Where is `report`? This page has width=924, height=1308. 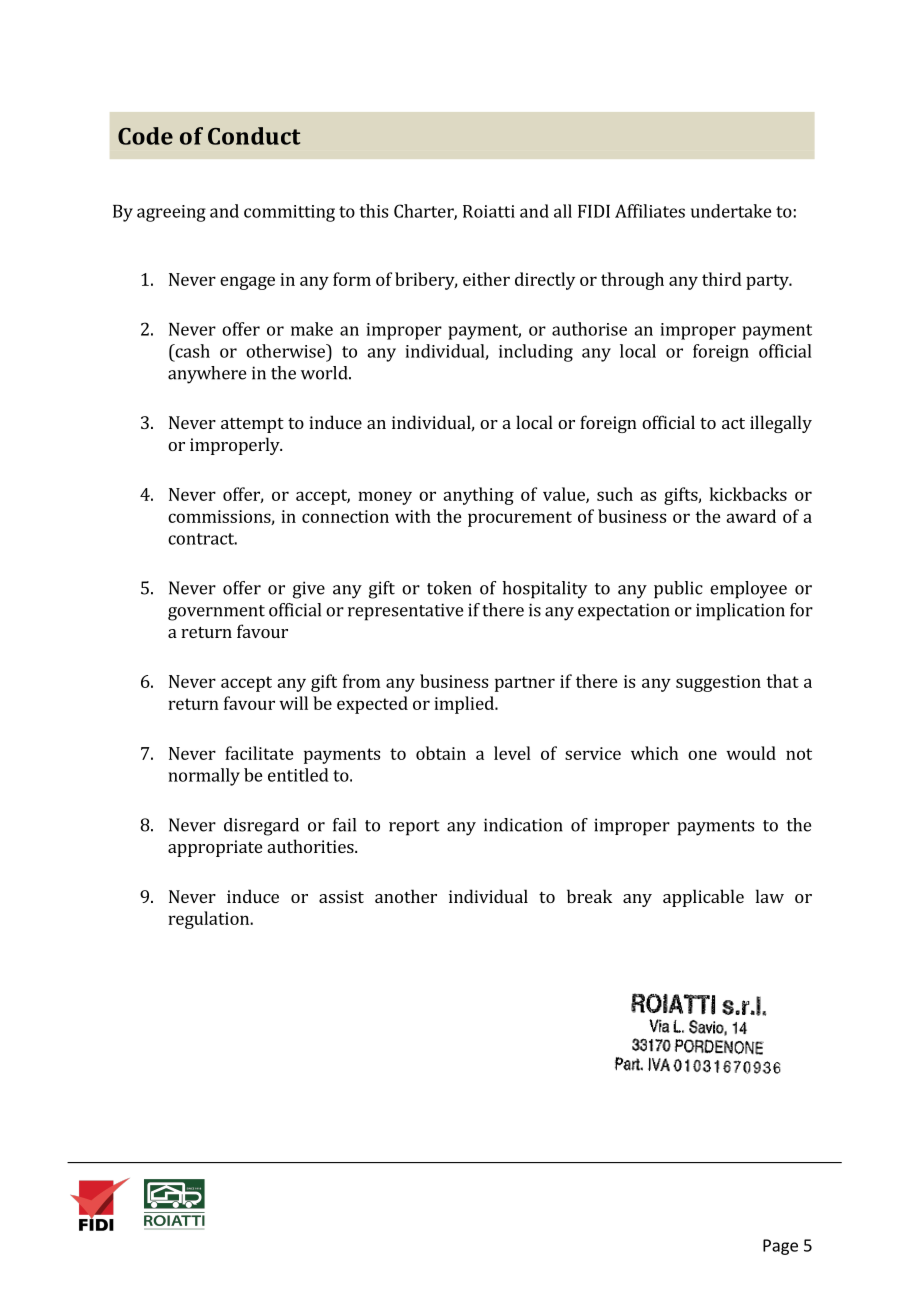
report is located at coordinates (414, 828).
